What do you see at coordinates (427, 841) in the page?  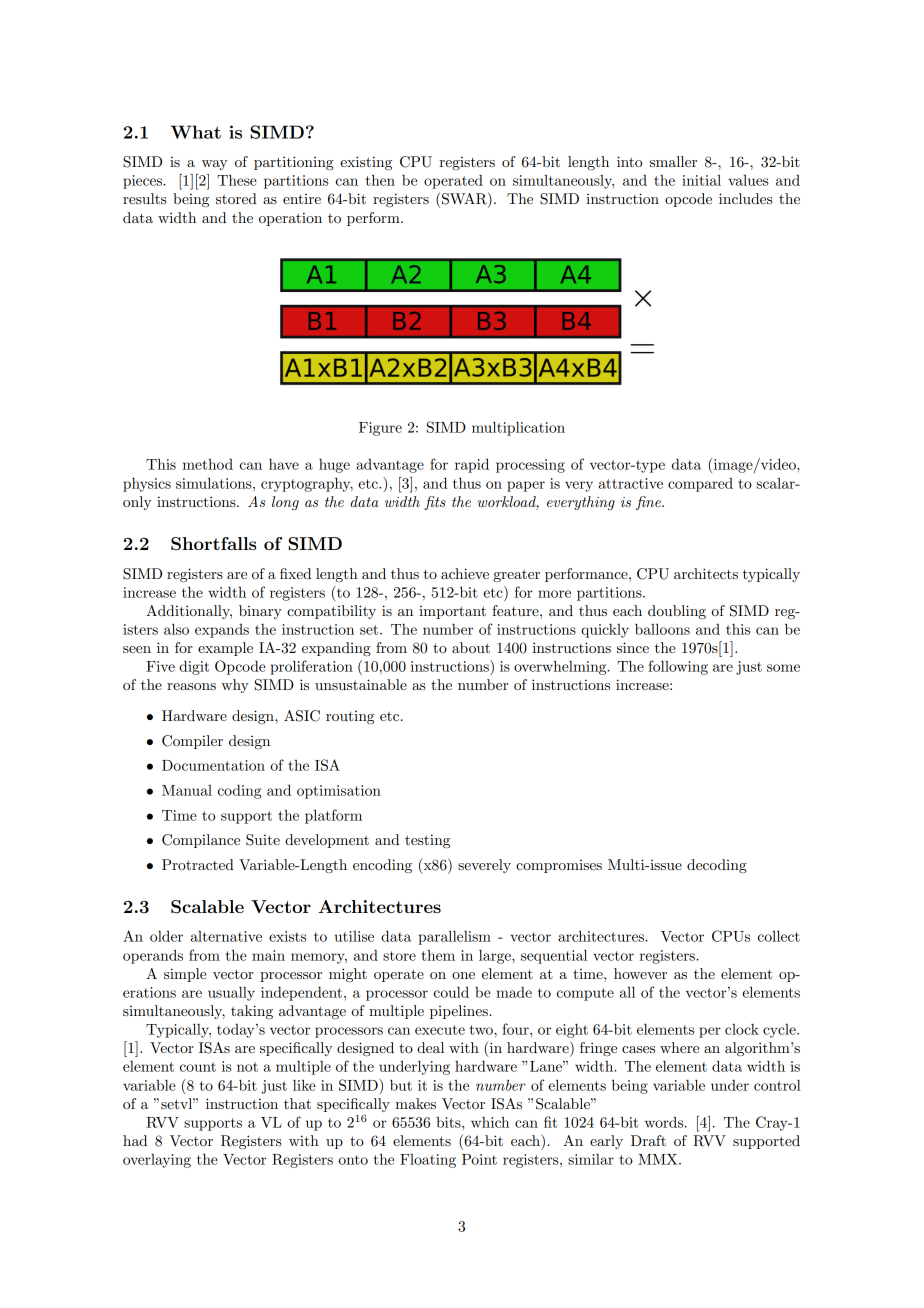 I see `testing` at bounding box center [427, 841].
